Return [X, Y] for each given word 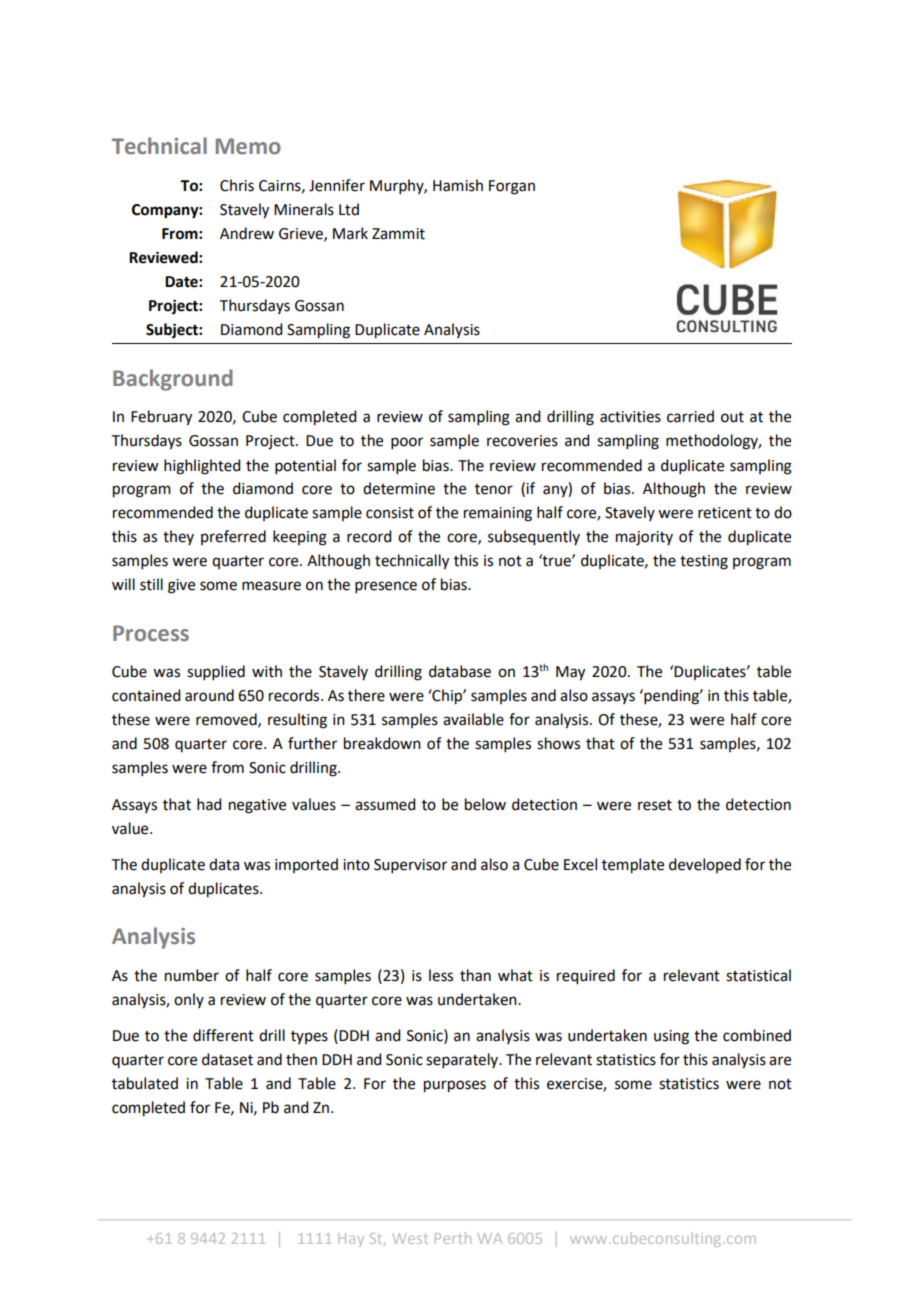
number [192, 975]
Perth [453, 1238]
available [473, 719]
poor [407, 443]
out [732, 417]
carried [690, 416]
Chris [237, 185]
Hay [351, 1240]
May [570, 673]
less [441, 975]
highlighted [202, 467]
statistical [758, 975]
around [209, 695]
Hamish [458, 185]
